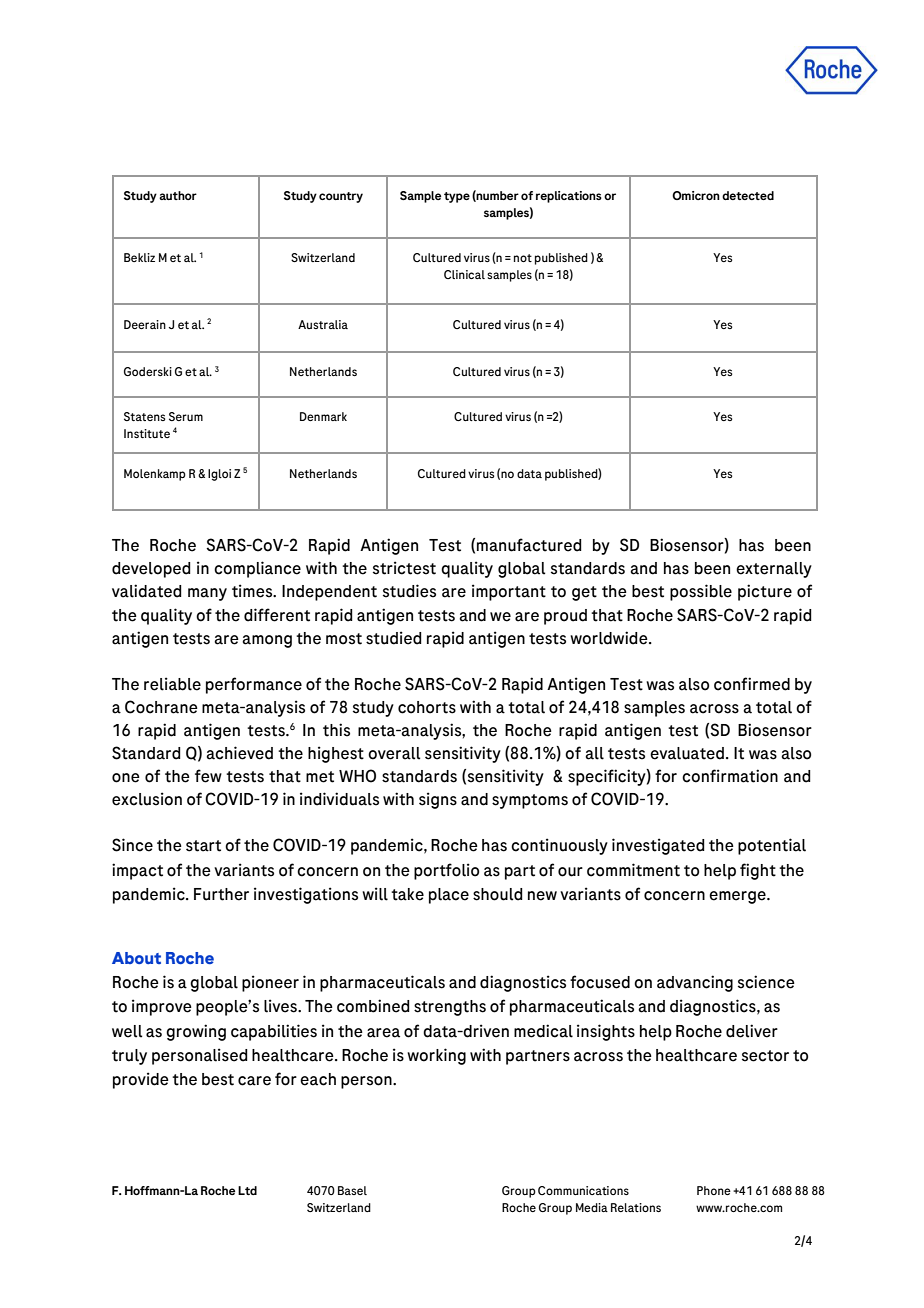  What do you see at coordinates (714, 1190) in the image?
I see `Phone` at bounding box center [714, 1190].
